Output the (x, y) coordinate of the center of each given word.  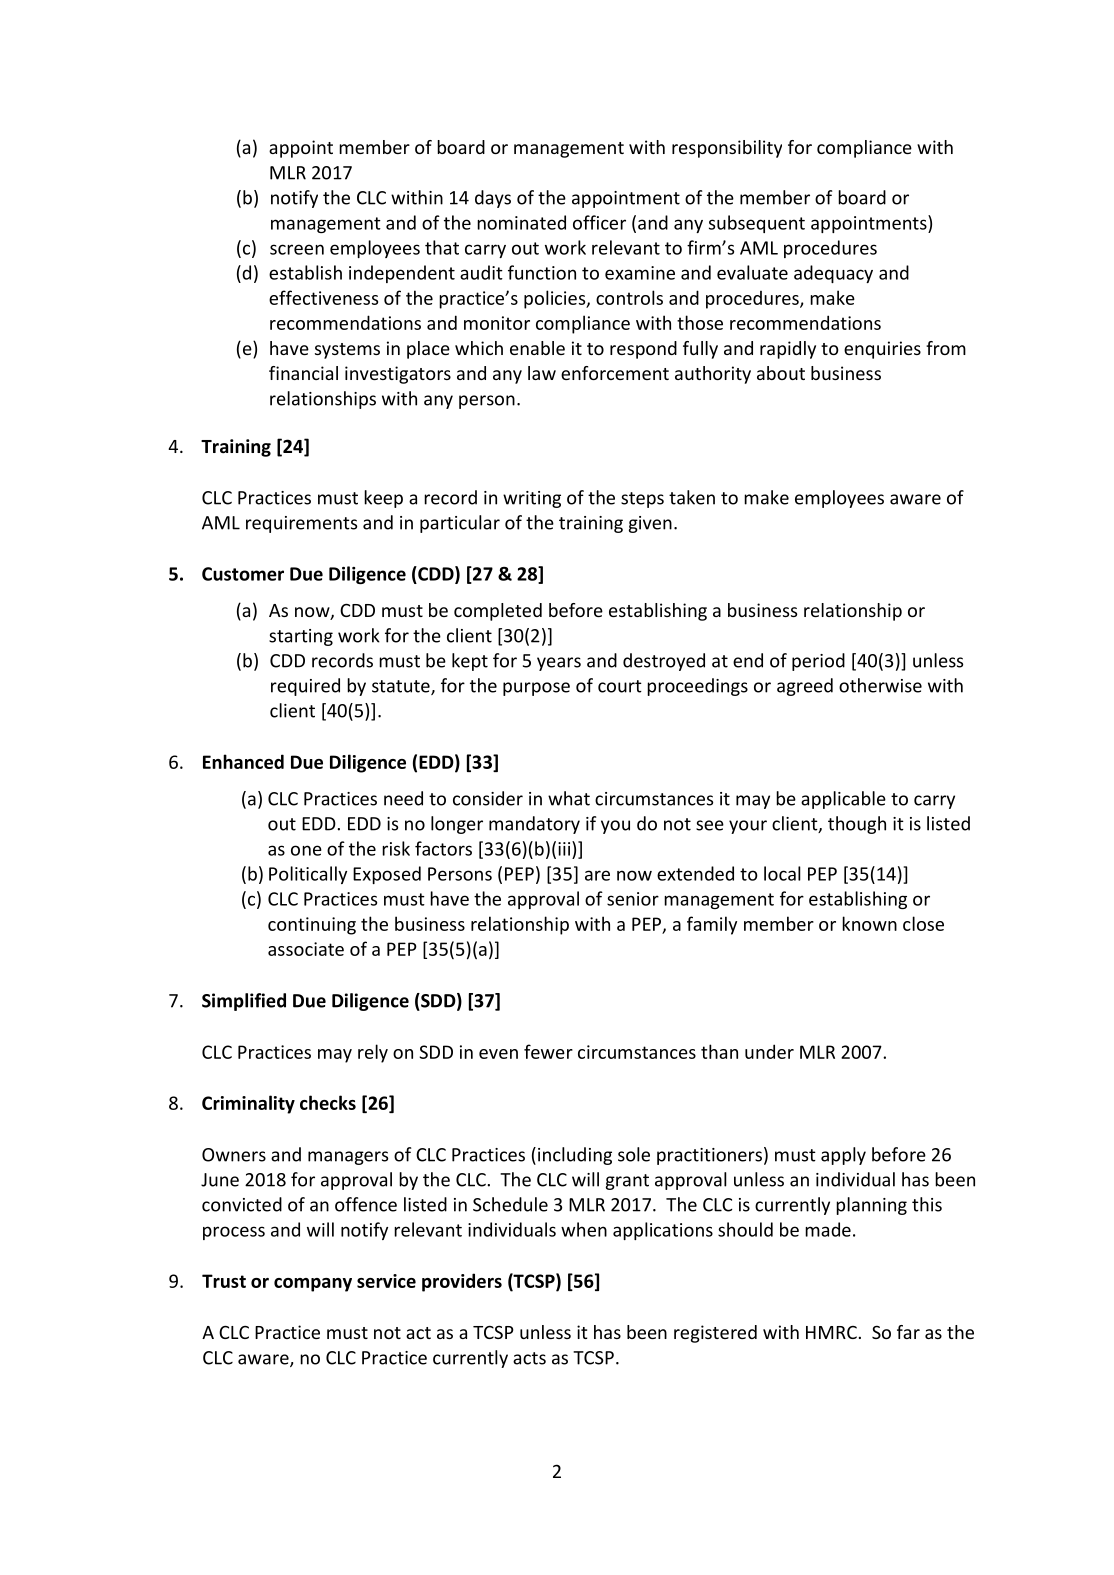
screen (297, 249)
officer (599, 222)
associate (306, 949)
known (869, 923)
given (650, 524)
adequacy (833, 274)
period (818, 662)
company (313, 1285)
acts (529, 1358)
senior (633, 899)
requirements (301, 524)
